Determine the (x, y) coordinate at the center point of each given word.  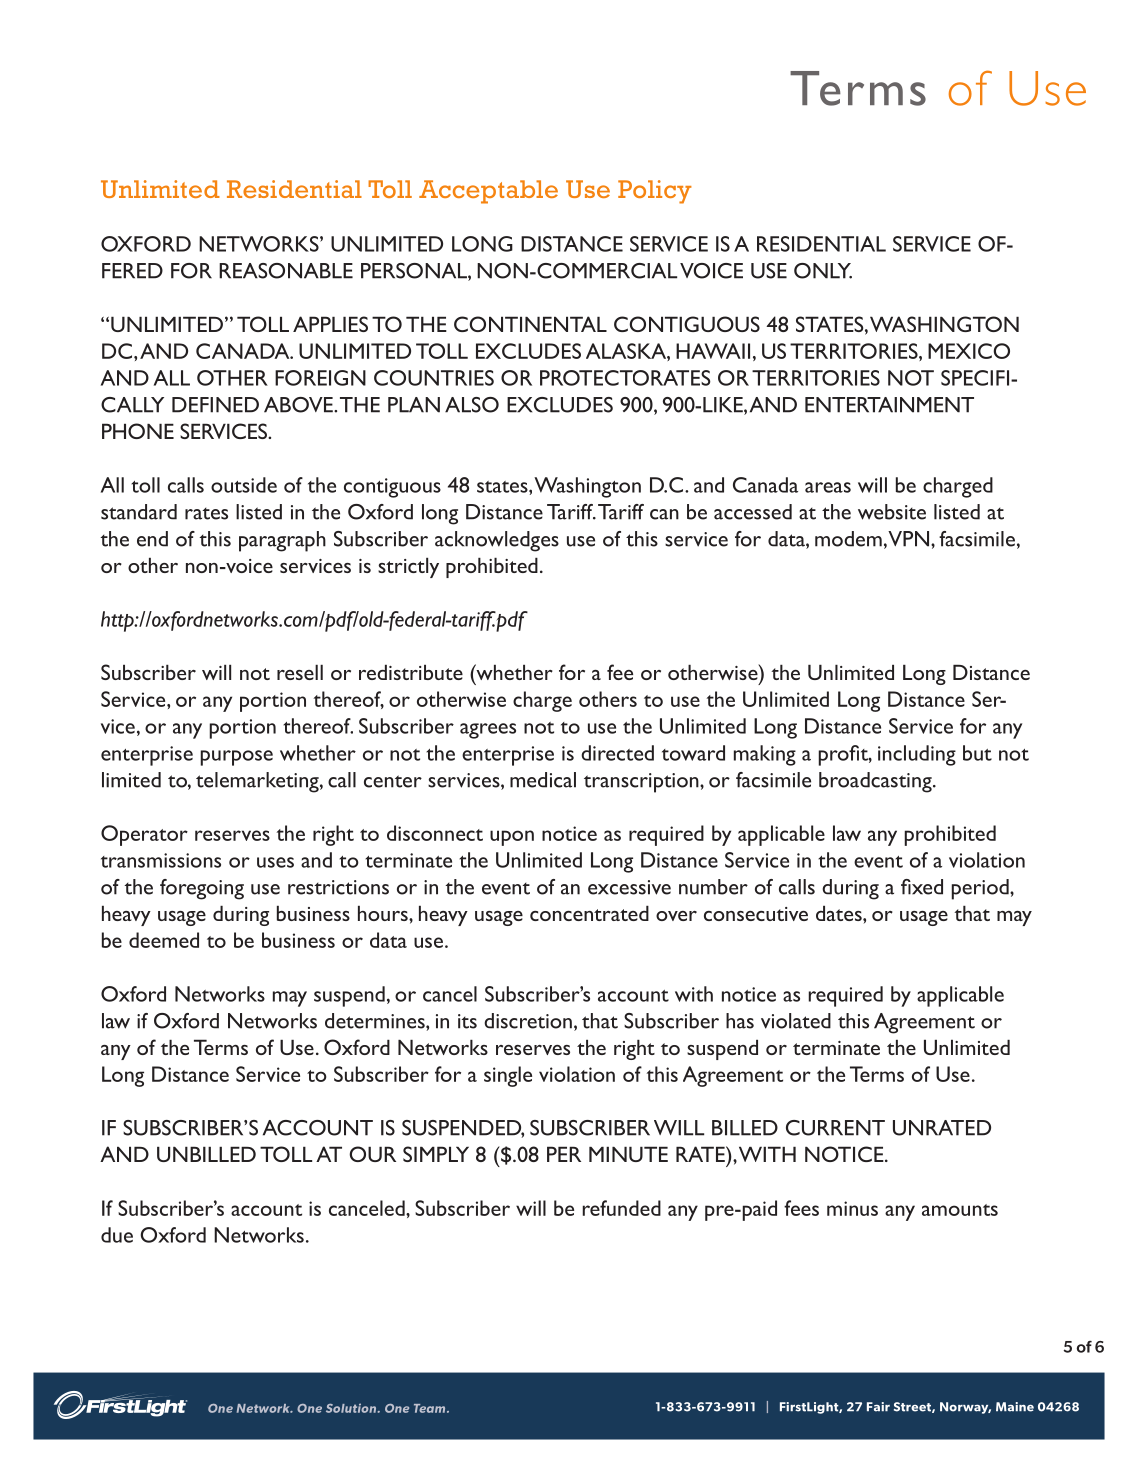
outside (244, 485)
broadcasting (876, 782)
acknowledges (497, 541)
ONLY (823, 271)
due (117, 1235)
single (508, 1076)
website (892, 512)
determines (376, 1022)
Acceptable (488, 192)
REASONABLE (286, 271)
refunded (621, 1208)
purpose (236, 758)
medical (543, 780)
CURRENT (835, 1128)
